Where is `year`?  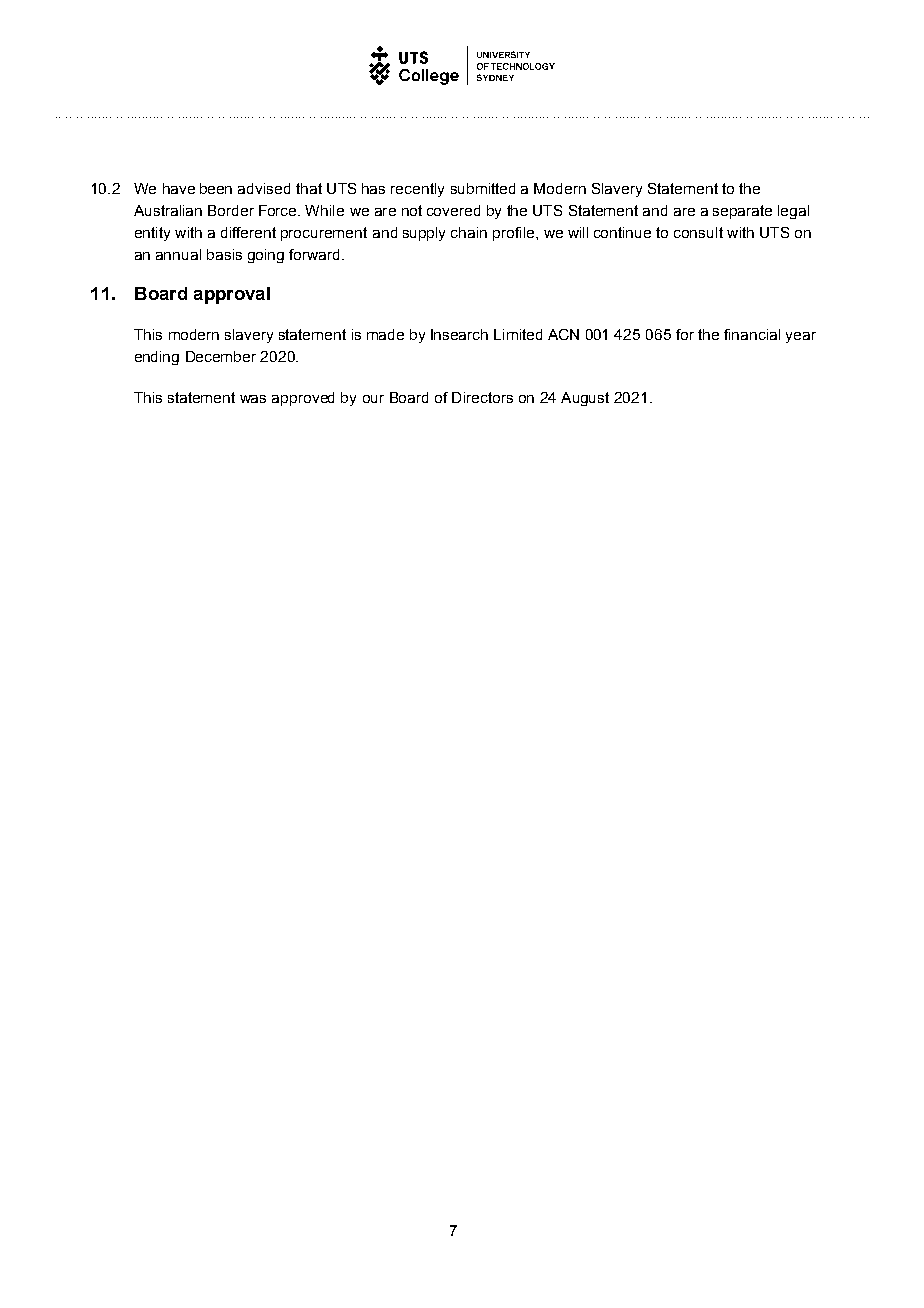
year is located at coordinates (801, 337).
